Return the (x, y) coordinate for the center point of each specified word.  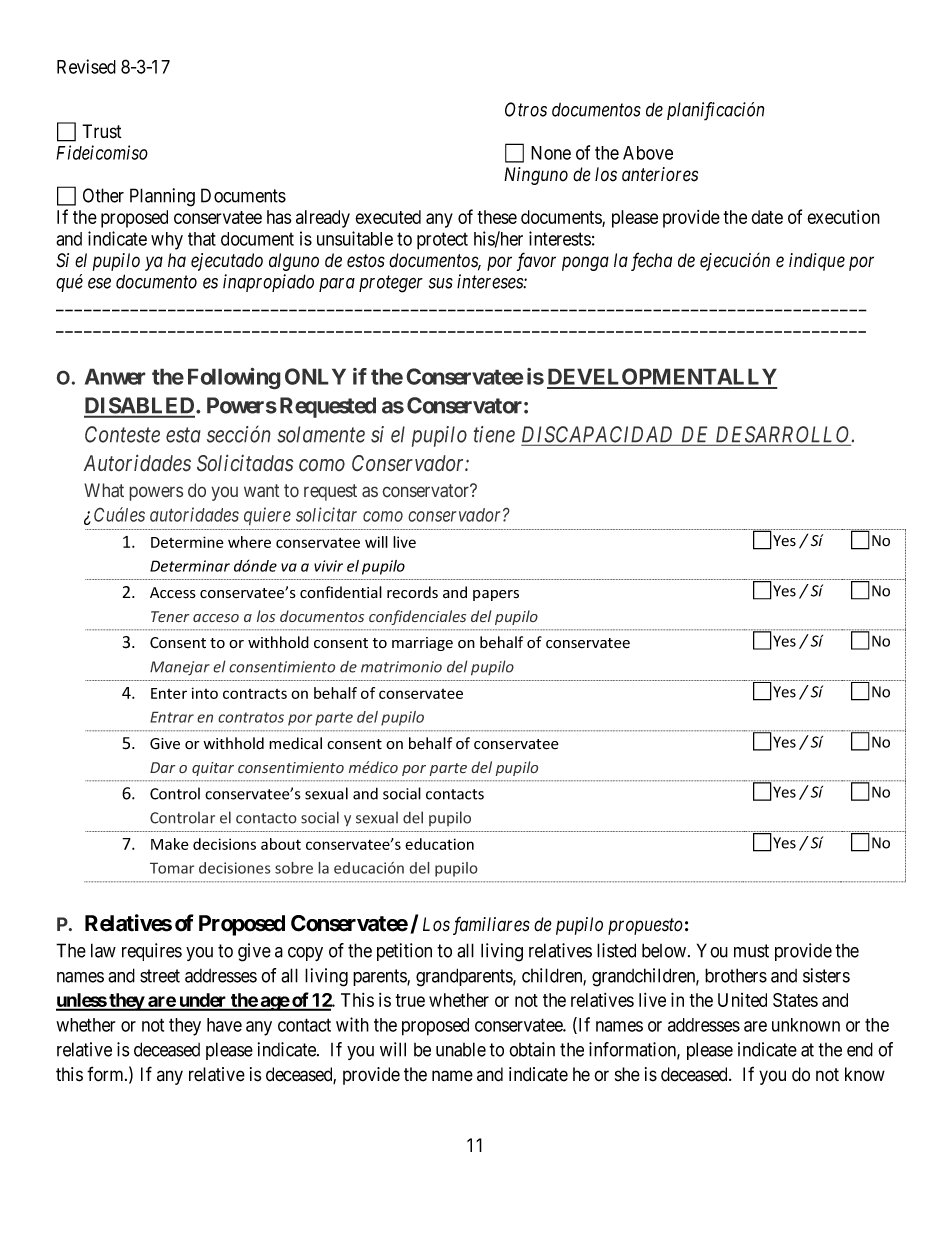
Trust (102, 131)
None (551, 153)
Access (173, 593)
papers (496, 595)
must (751, 951)
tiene (494, 434)
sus (441, 283)
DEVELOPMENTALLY (662, 378)
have (224, 1025)
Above (648, 153)
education (439, 844)
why (167, 241)
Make (169, 844)
